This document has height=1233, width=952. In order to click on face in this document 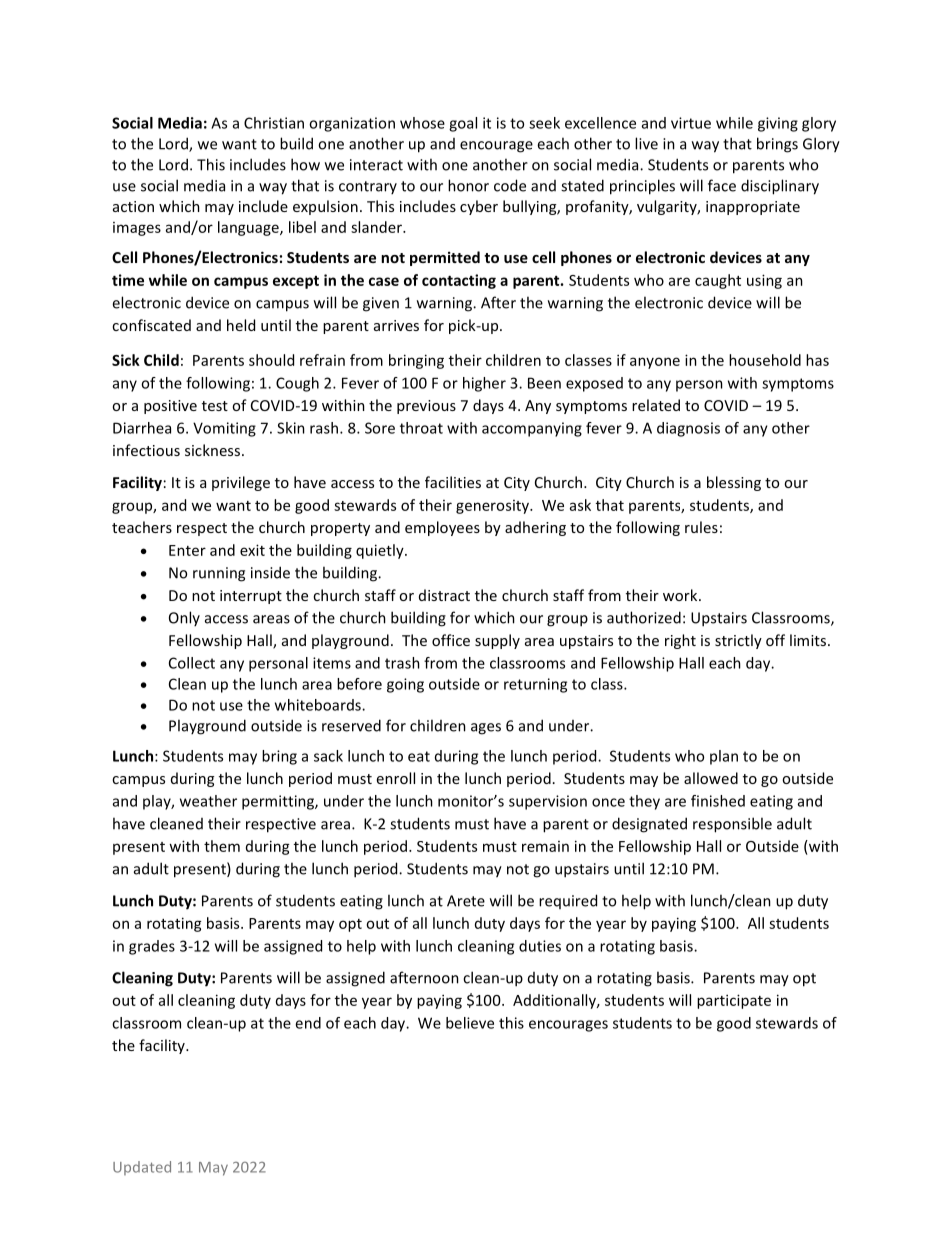, I will do `click(722, 185)`.
